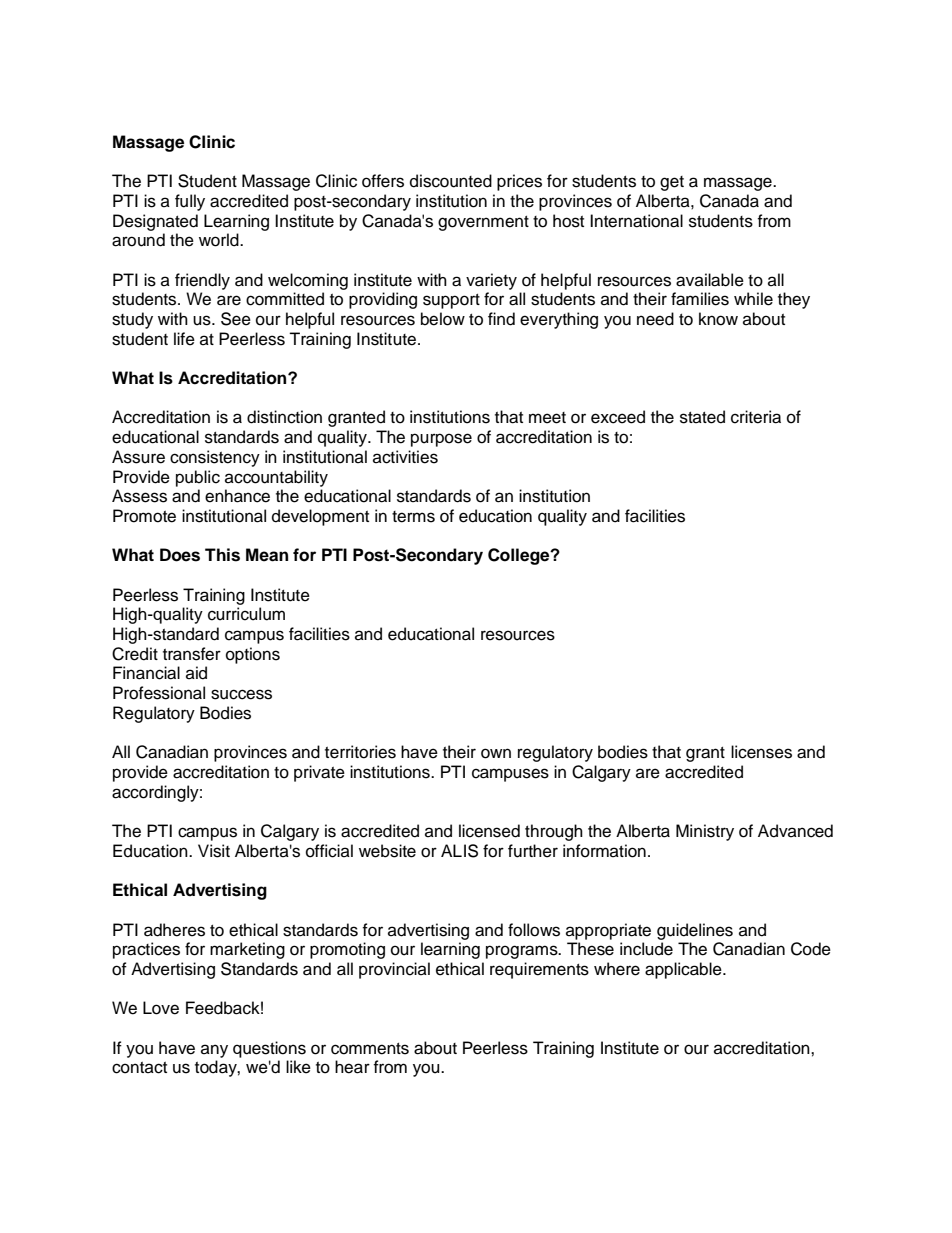 The width and height of the screenshot is (952, 1233). I want to click on public, so click(198, 478).
